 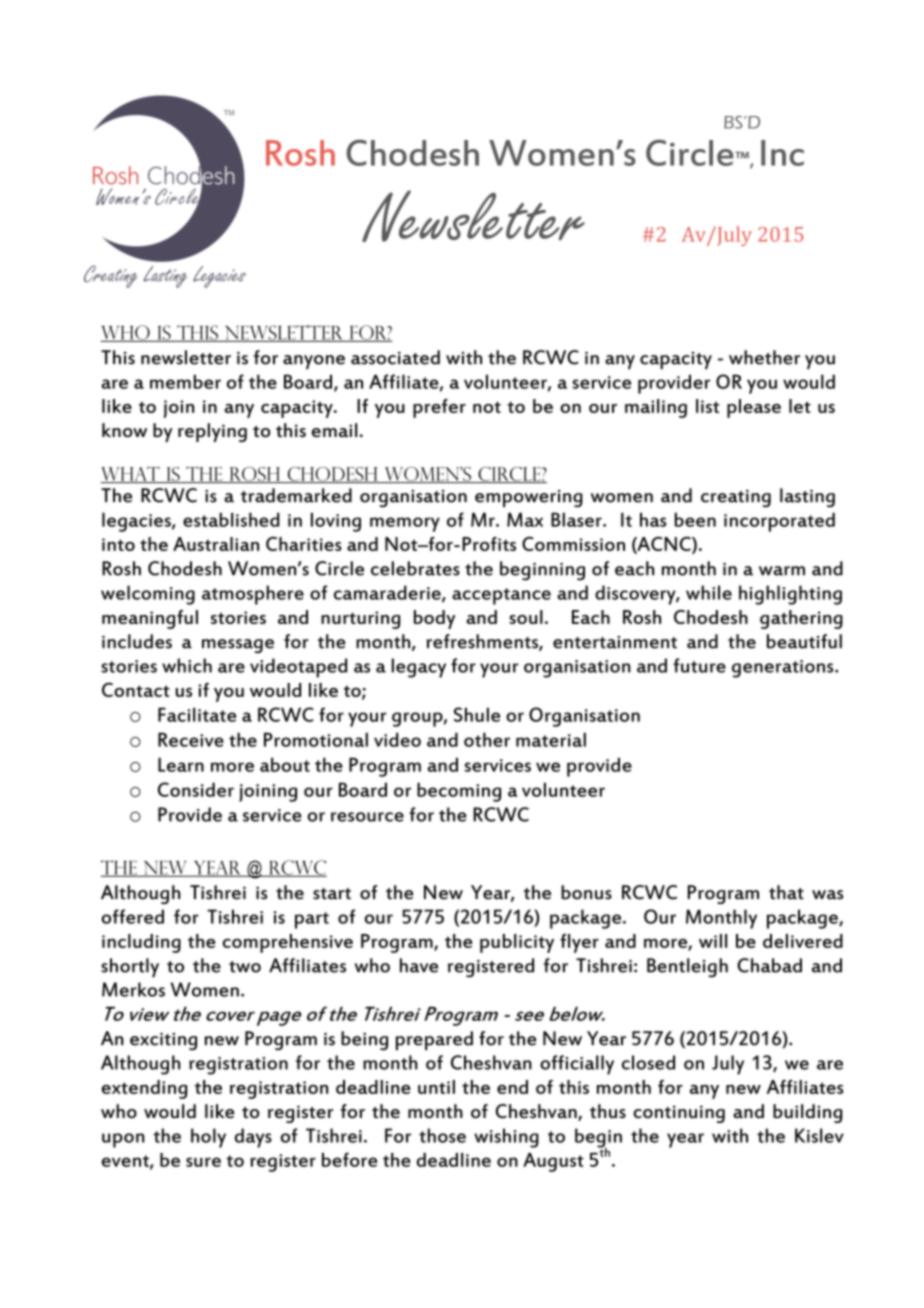 What do you see at coordinates (439, 408) in the page?
I see `prefer` at bounding box center [439, 408].
